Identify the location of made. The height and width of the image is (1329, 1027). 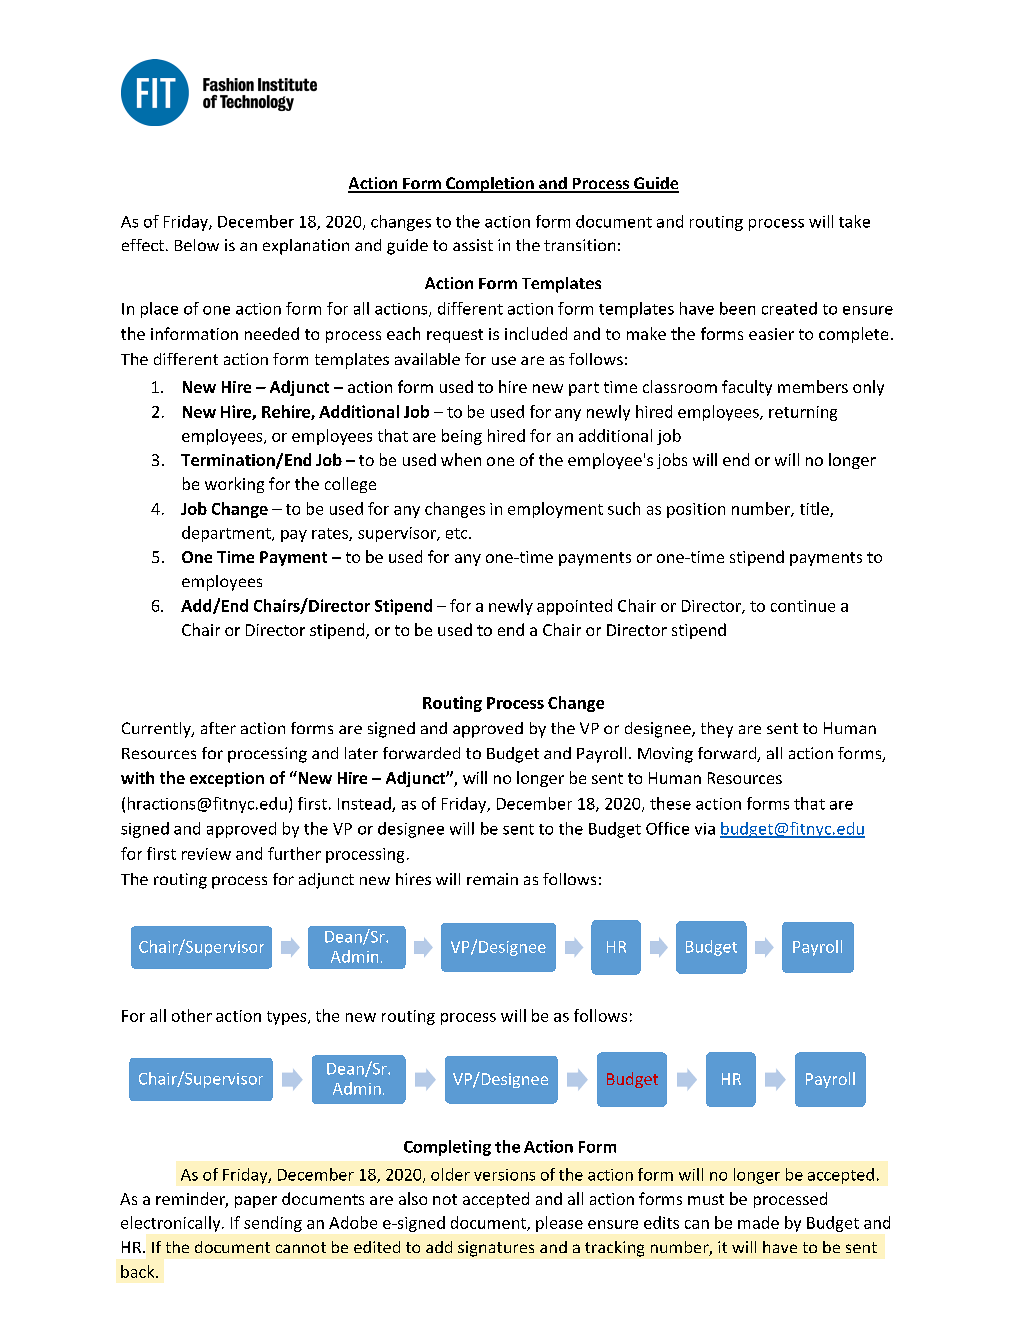
(758, 1222).
